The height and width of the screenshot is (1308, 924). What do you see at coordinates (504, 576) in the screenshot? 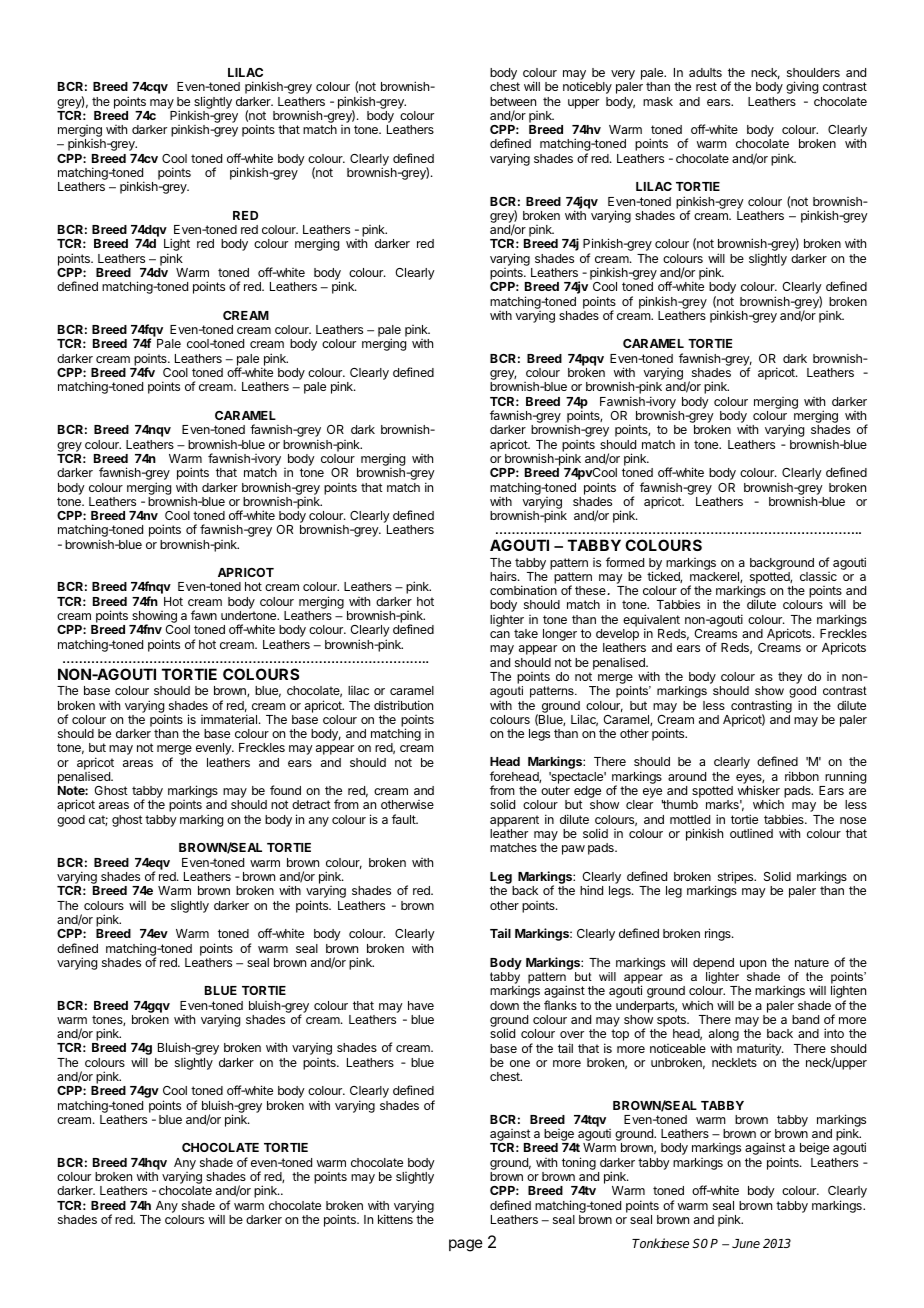
I see `hairs` at bounding box center [504, 576].
